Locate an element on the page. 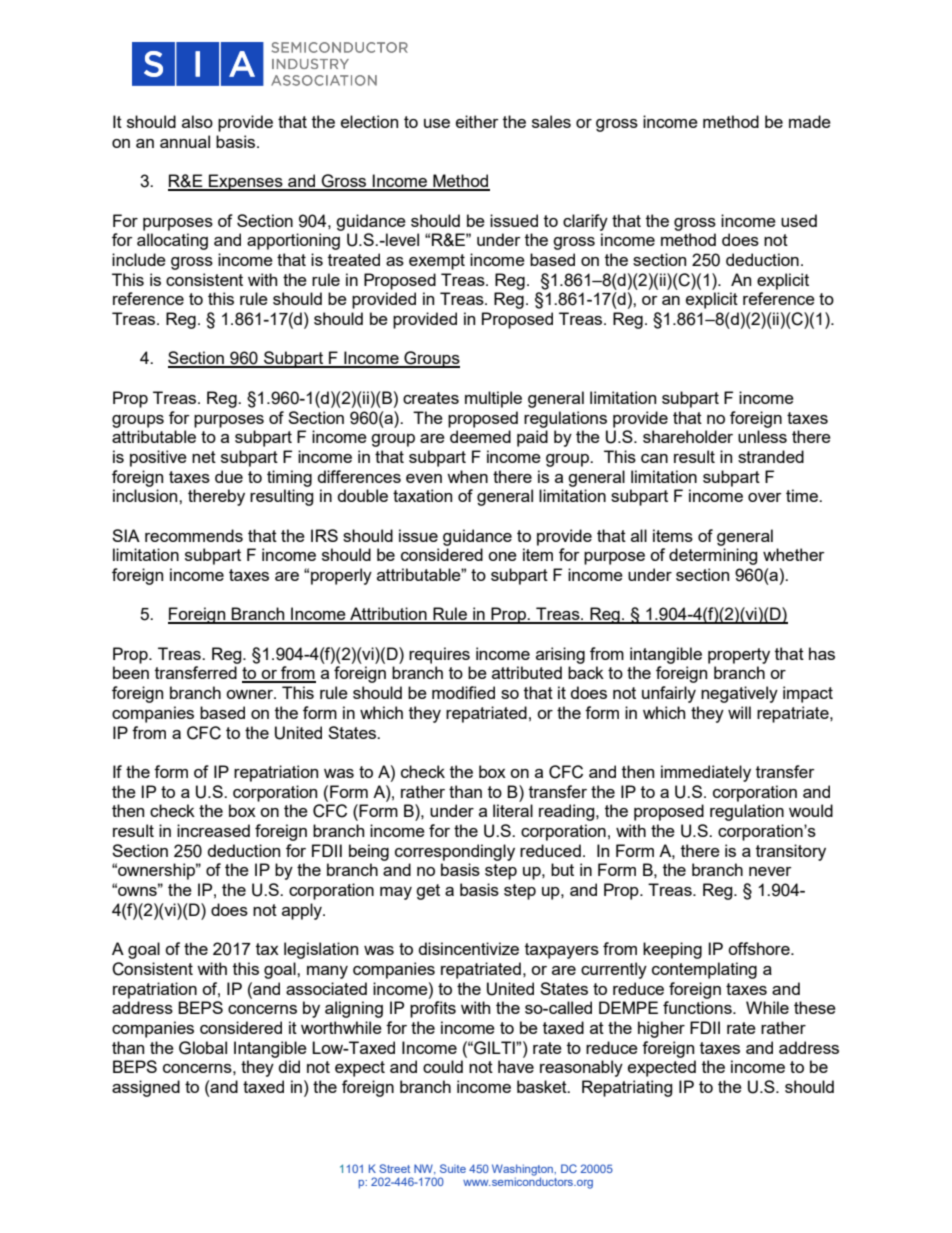 The width and height of the image is (952, 1233). made is located at coordinates (810, 121).
